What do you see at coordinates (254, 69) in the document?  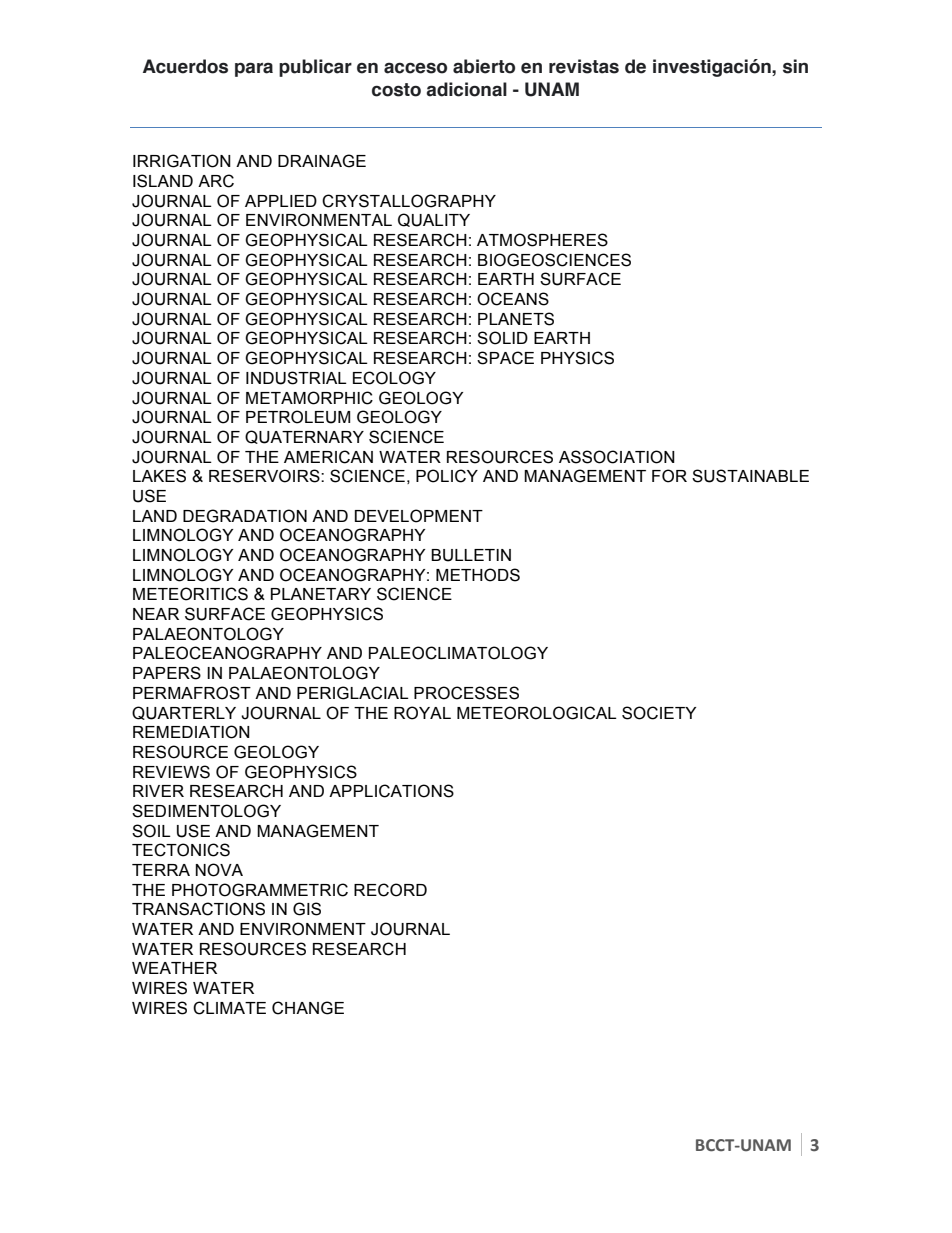 I see `para` at bounding box center [254, 69].
